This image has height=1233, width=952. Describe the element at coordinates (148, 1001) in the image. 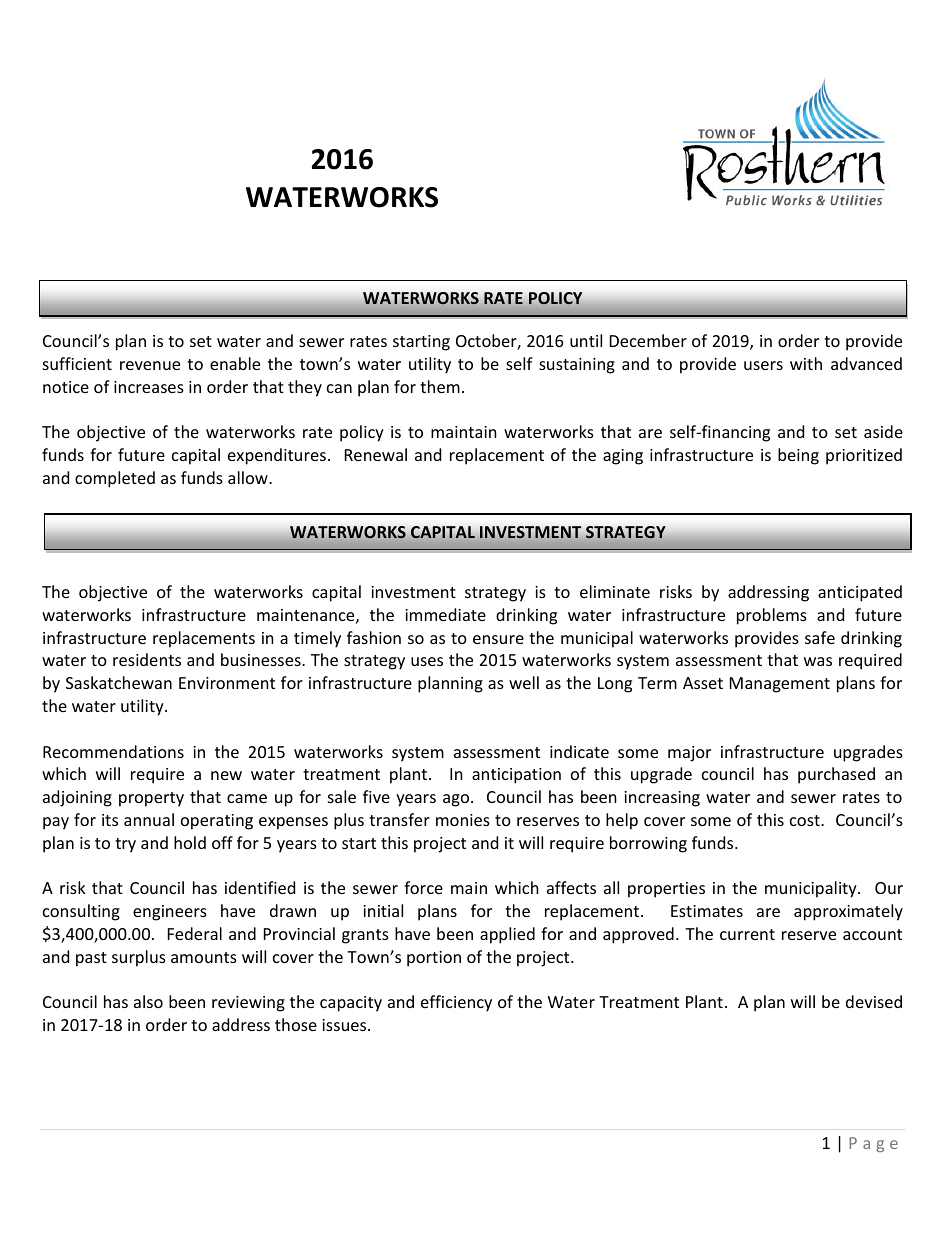

I see `also` at that location.
